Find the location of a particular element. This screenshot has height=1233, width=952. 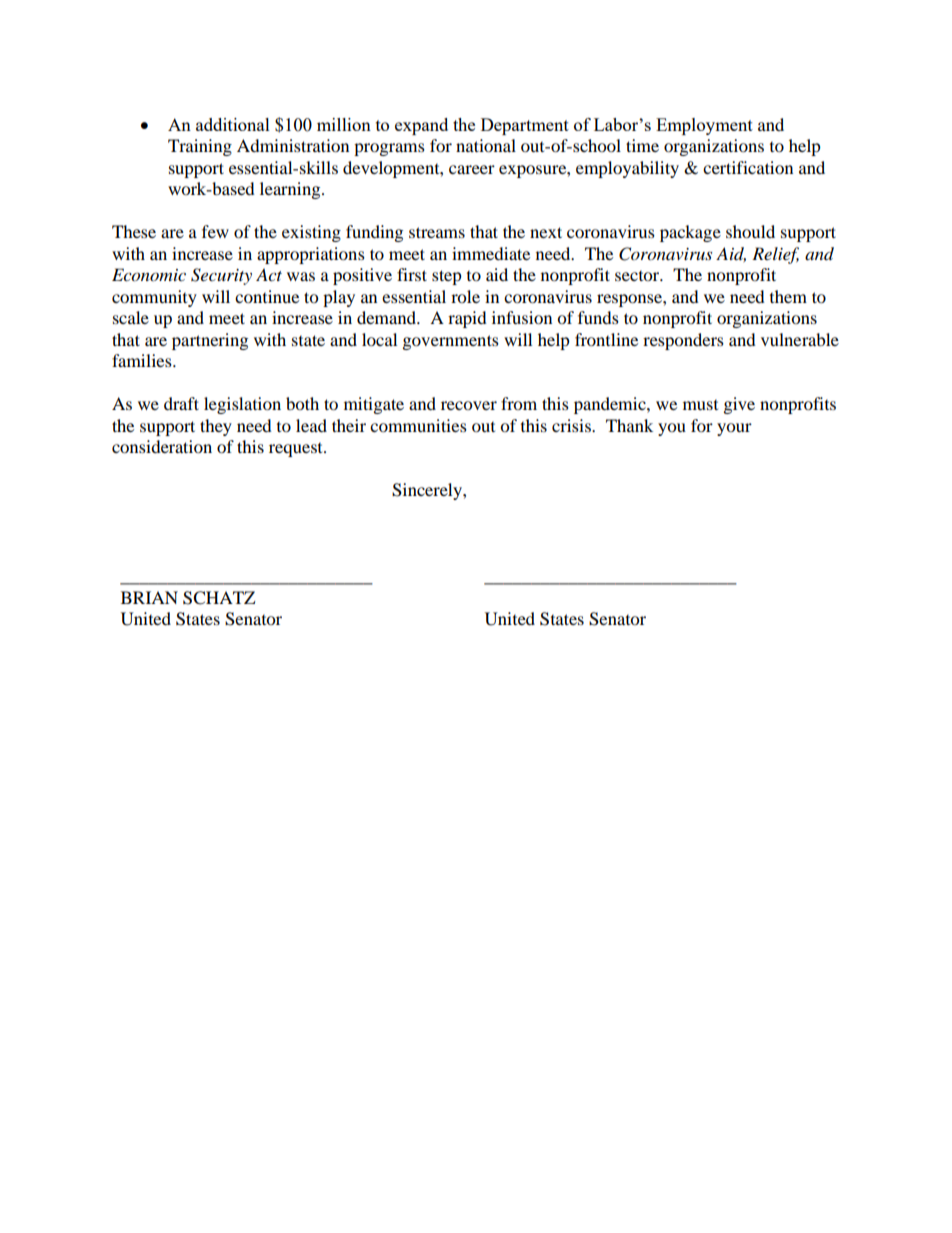

responders is located at coordinates (683, 341).
